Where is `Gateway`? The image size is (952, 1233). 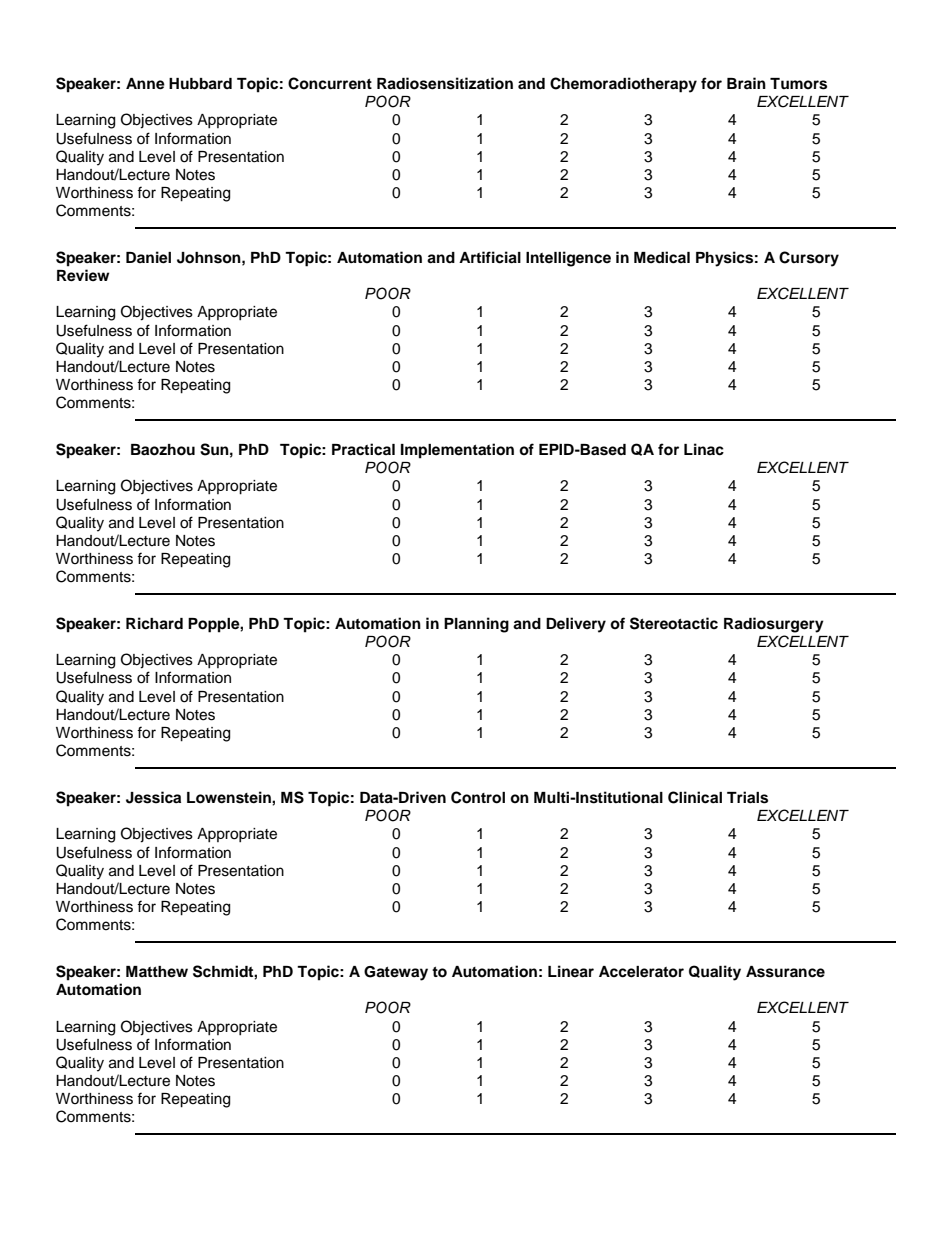 Gateway is located at coordinates (396, 973).
